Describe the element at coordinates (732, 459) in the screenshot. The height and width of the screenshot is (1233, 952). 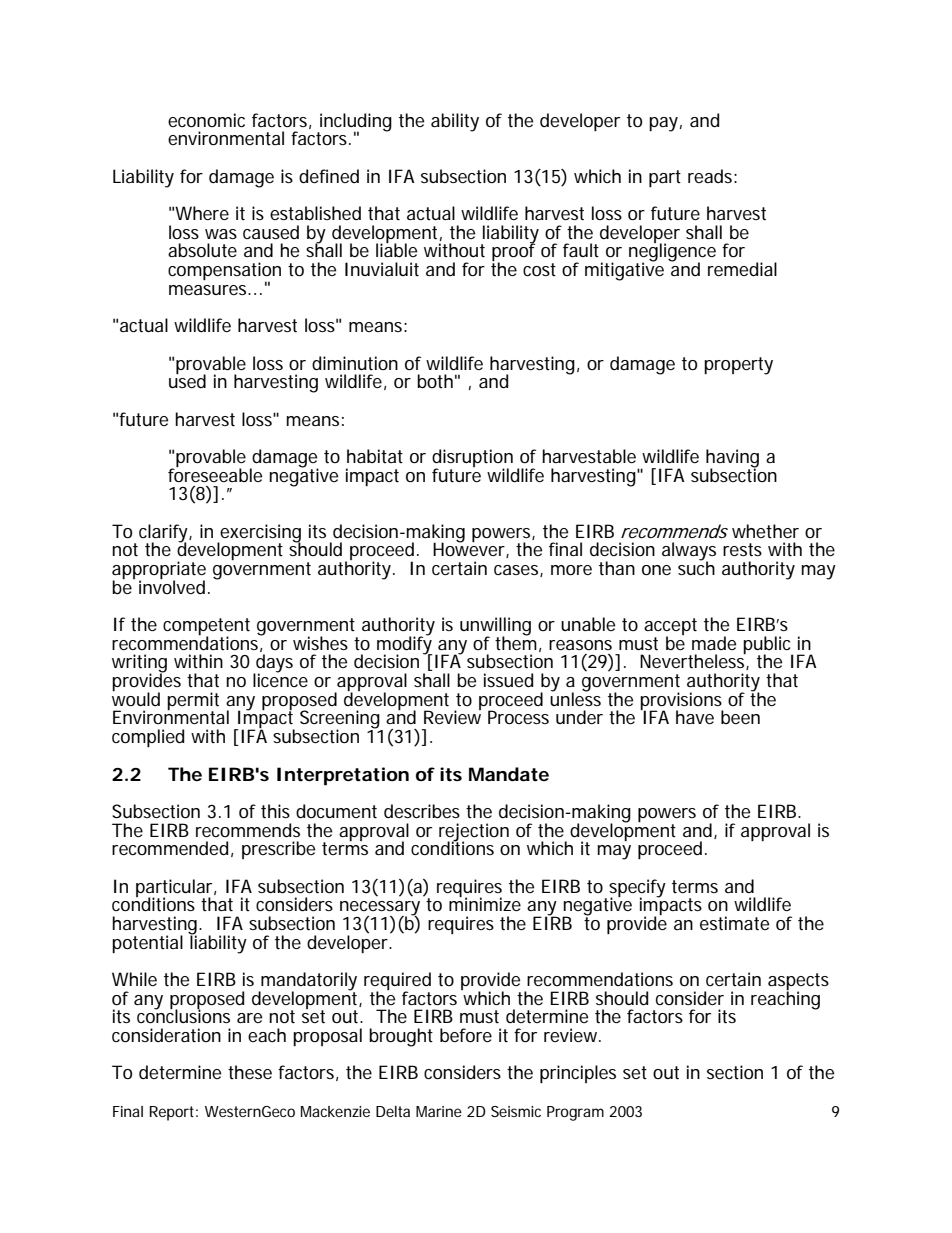
I see `having` at that location.
